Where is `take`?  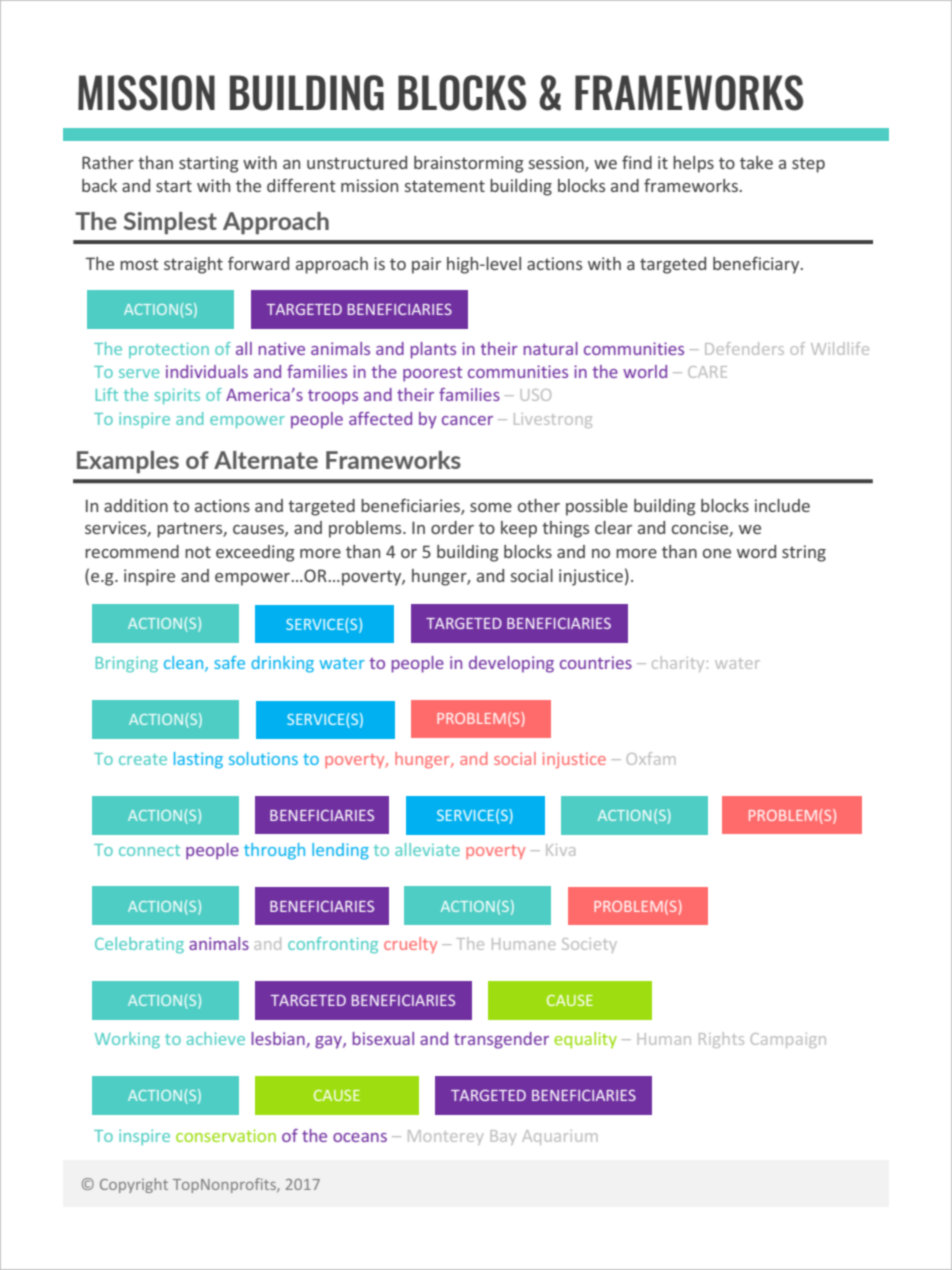
take is located at coordinates (756, 162).
